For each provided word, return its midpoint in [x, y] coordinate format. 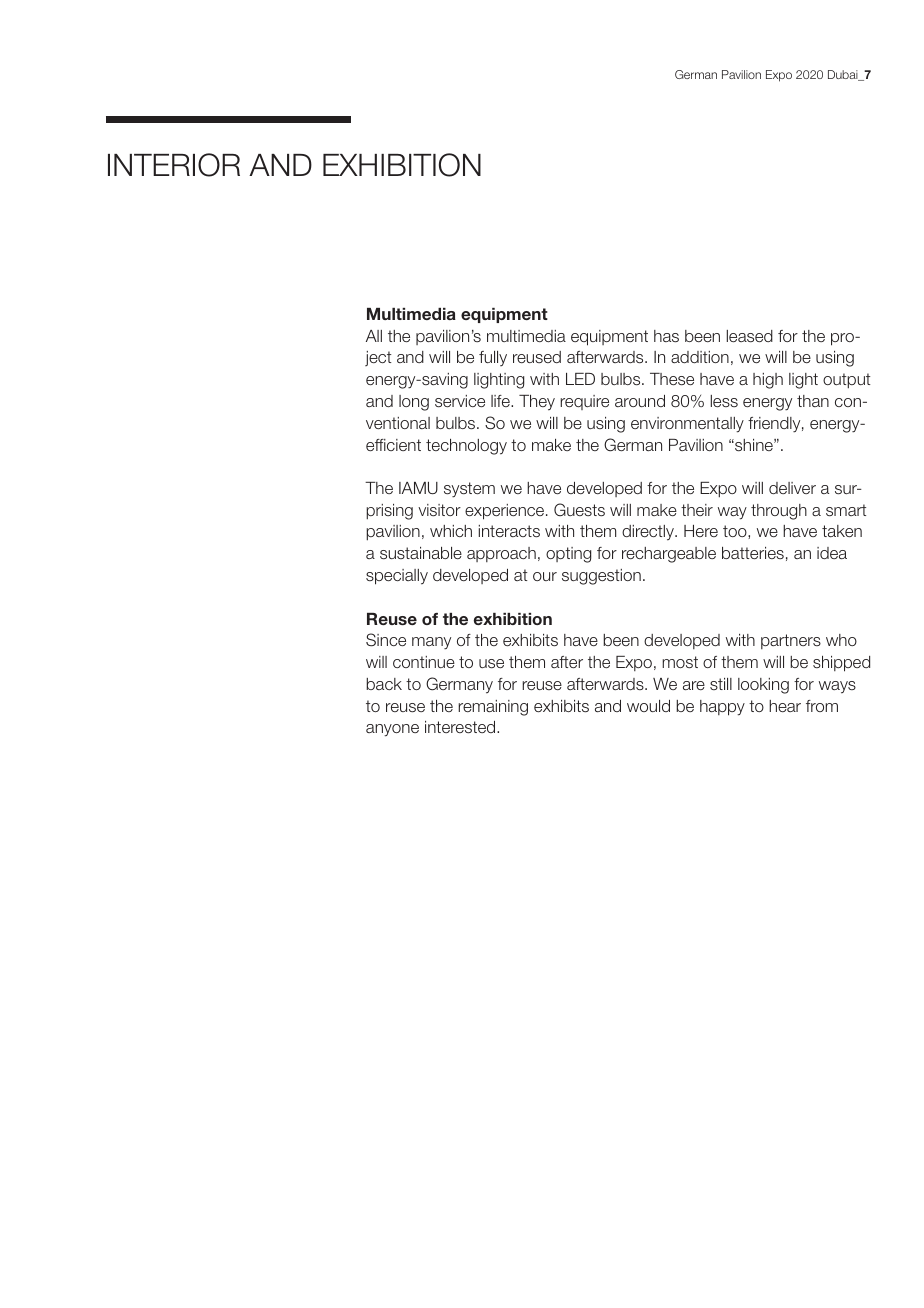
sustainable [421, 553]
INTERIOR [174, 165]
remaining [493, 708]
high [768, 381]
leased [750, 336]
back [384, 684]
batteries [753, 553]
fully [493, 358]
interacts [509, 531]
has [666, 336]
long [414, 403]
